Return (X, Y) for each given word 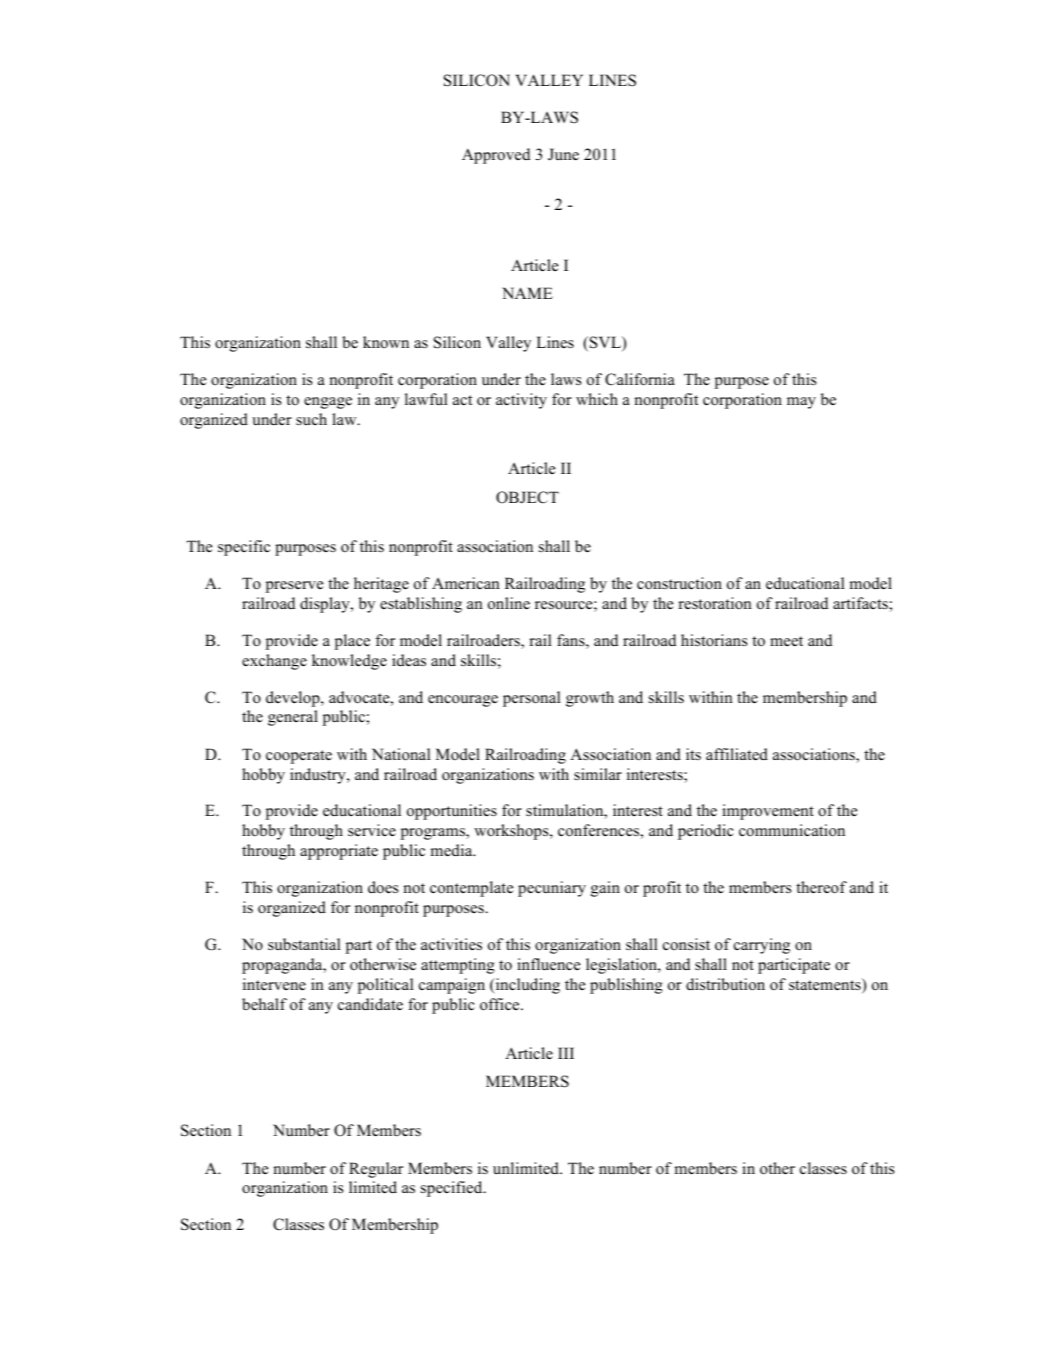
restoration (715, 603)
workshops (512, 832)
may (801, 403)
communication (792, 830)
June (563, 154)
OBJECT (527, 497)
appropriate (339, 852)
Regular (376, 1170)
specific (244, 548)
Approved (496, 156)
